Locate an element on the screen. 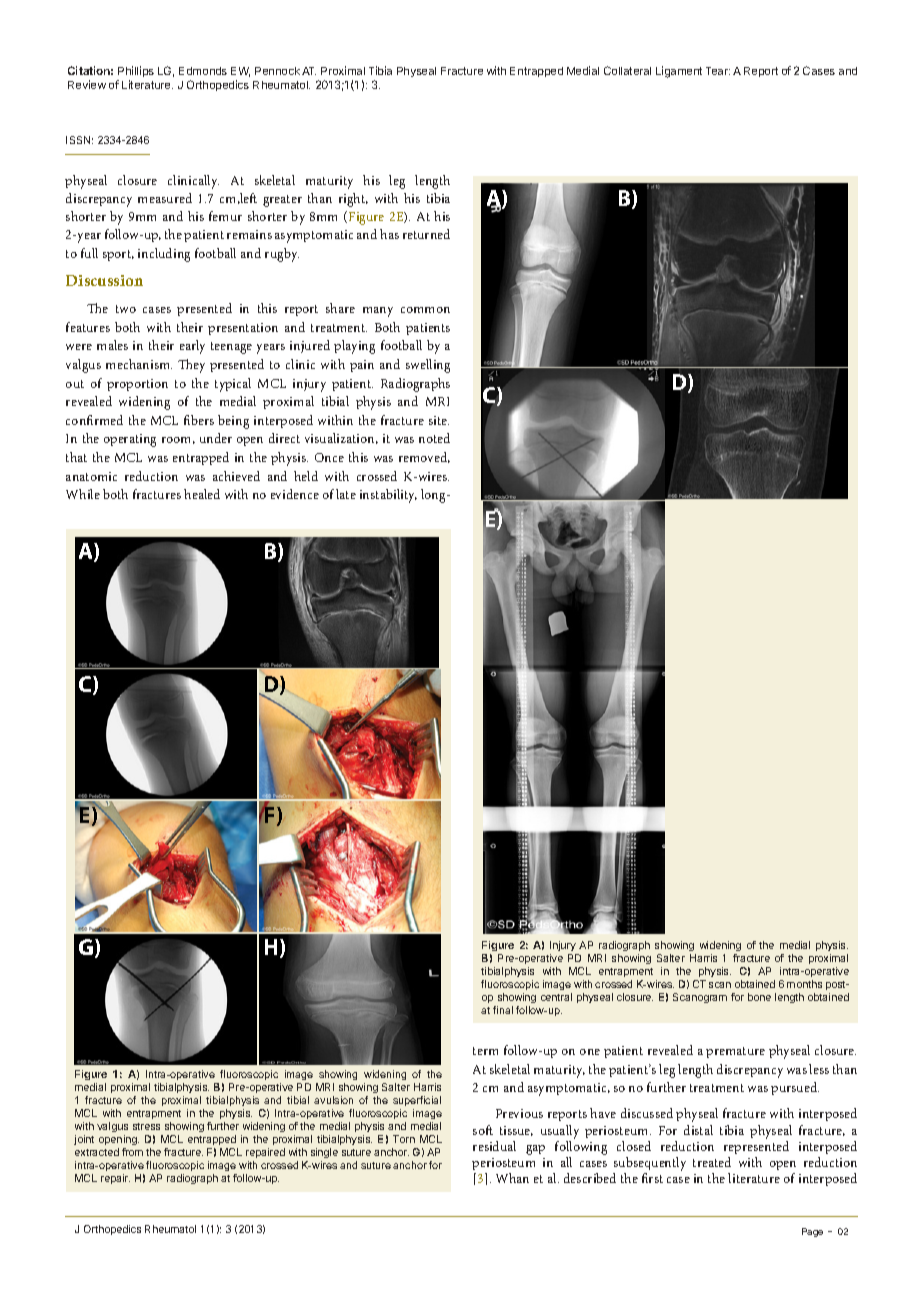 The height and width of the screenshot is (1308, 924). healed is located at coordinates (202, 494).
